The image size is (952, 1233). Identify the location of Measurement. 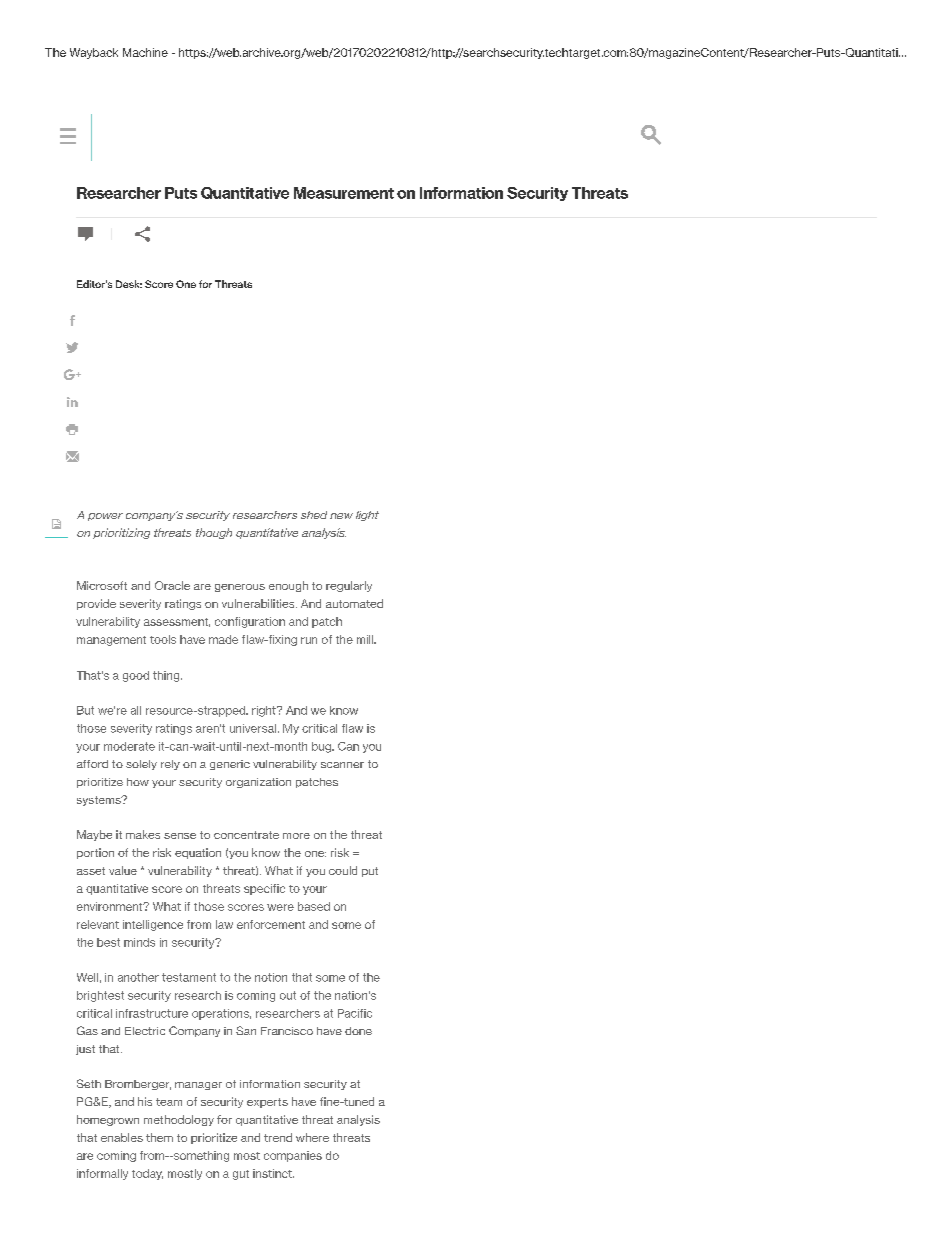
(344, 193).
